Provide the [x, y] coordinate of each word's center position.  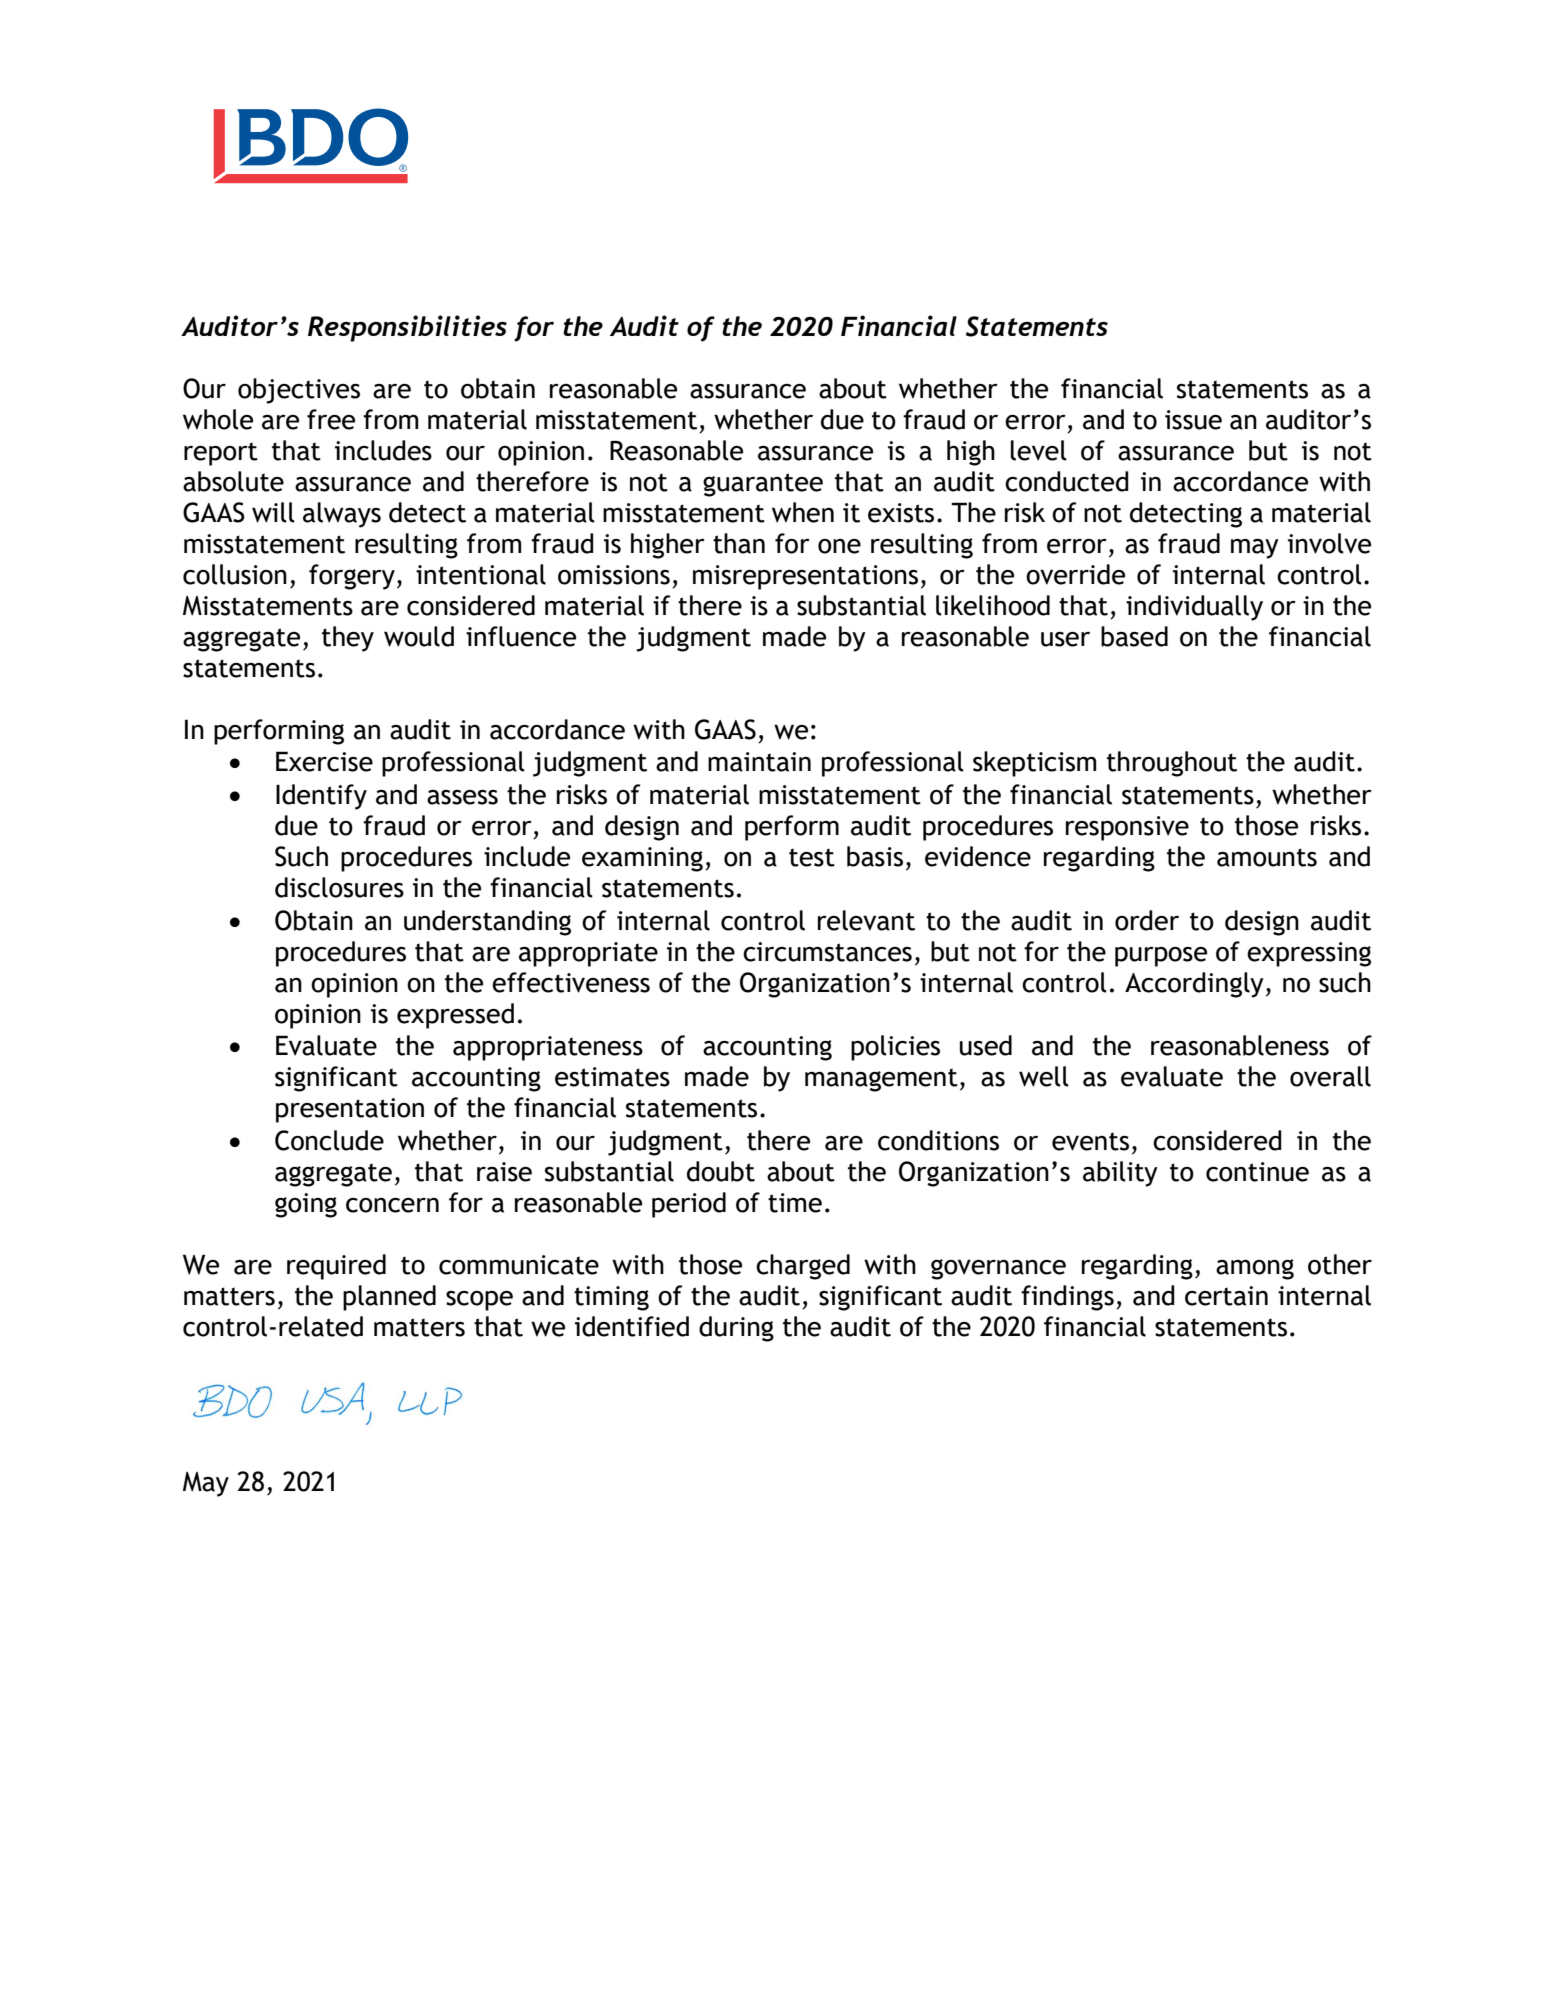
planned [389, 1298]
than [739, 543]
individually [1194, 608]
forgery [352, 577]
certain [1226, 1296]
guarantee [763, 485]
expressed [455, 1016]
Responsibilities [407, 328]
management [881, 1080]
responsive [1127, 828]
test [812, 857]
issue [1193, 420]
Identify [321, 797]
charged [803, 1267]
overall [1330, 1076]
